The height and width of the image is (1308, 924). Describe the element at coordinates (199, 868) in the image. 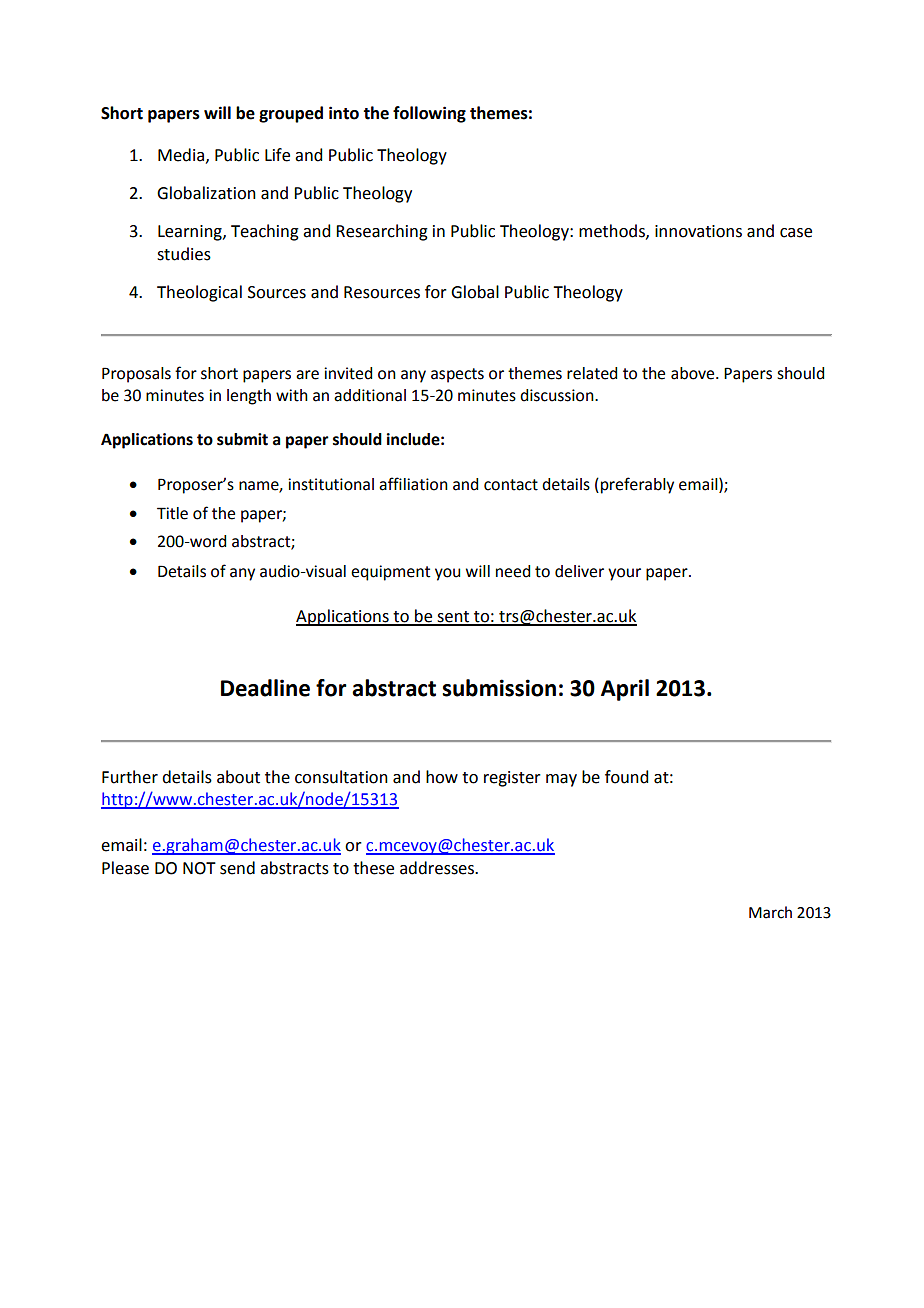

I see `NOT` at that location.
